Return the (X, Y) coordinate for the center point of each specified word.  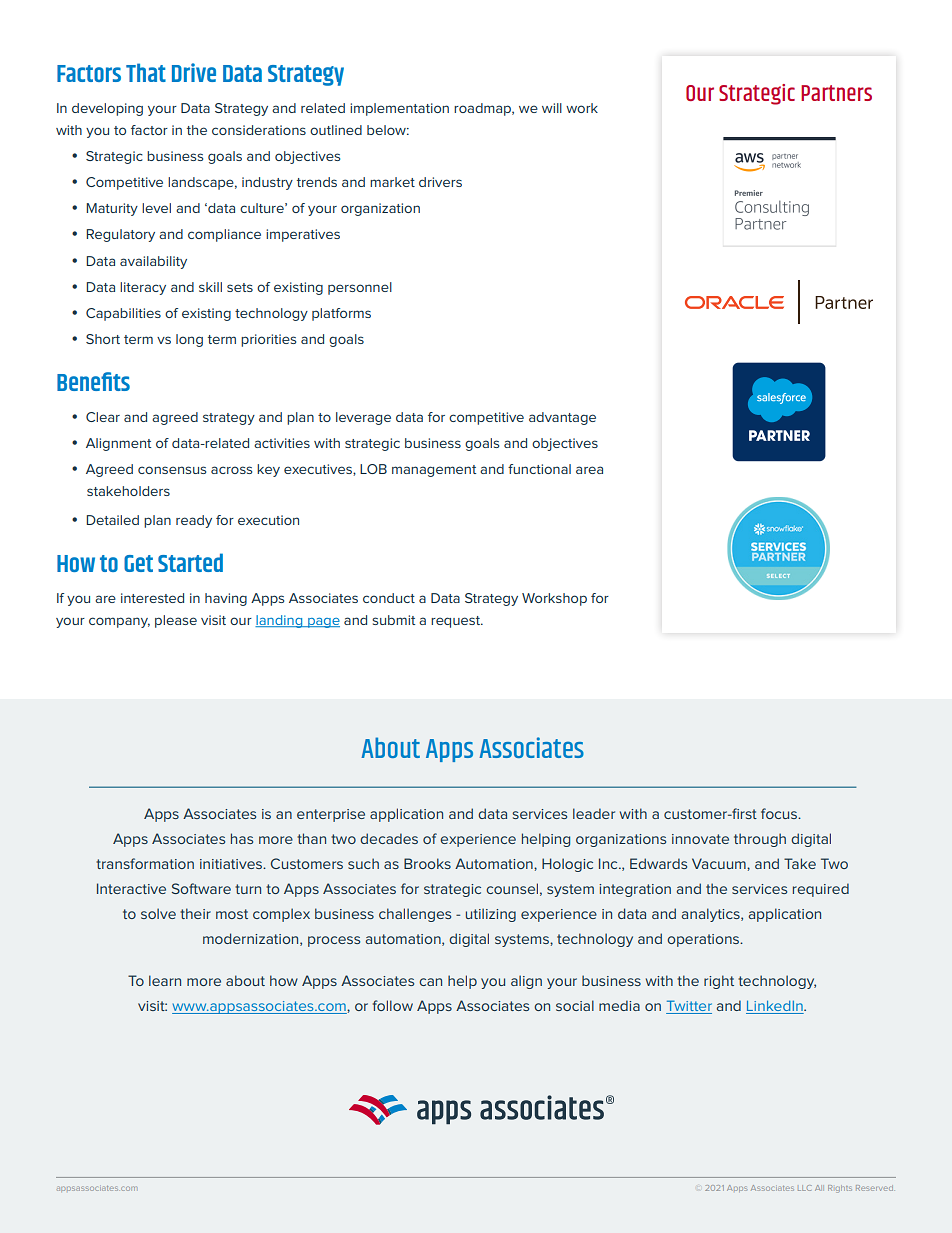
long (189, 340)
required (821, 890)
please (176, 621)
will (552, 108)
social (575, 1005)
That (146, 72)
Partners (836, 93)
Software (201, 888)
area (589, 470)
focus (780, 813)
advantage (562, 418)
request (456, 622)
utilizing (491, 915)
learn (165, 980)
